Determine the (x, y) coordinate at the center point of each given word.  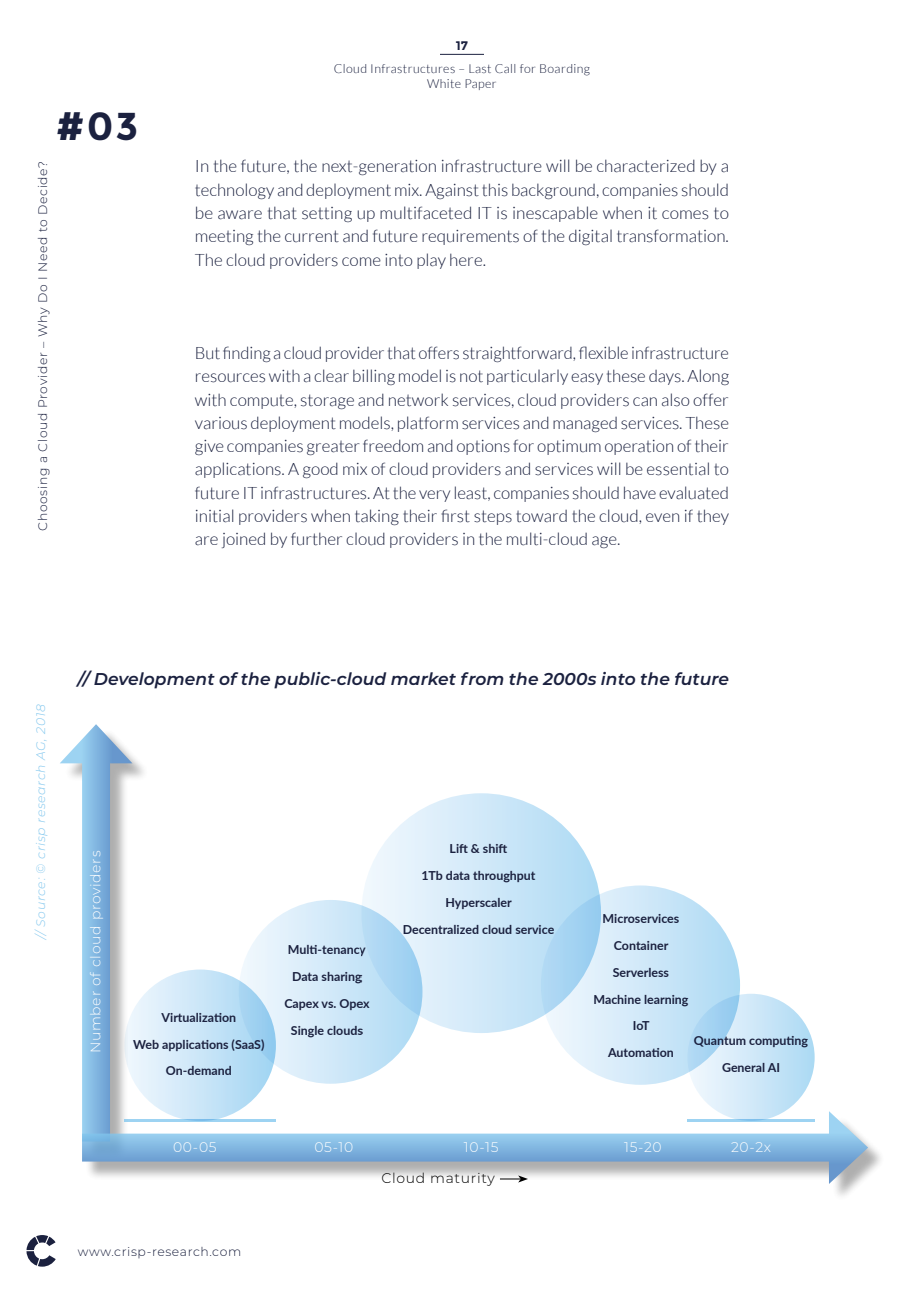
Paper (480, 84)
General (743, 1067)
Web (146, 1044)
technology (234, 191)
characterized (646, 166)
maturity (463, 1179)
